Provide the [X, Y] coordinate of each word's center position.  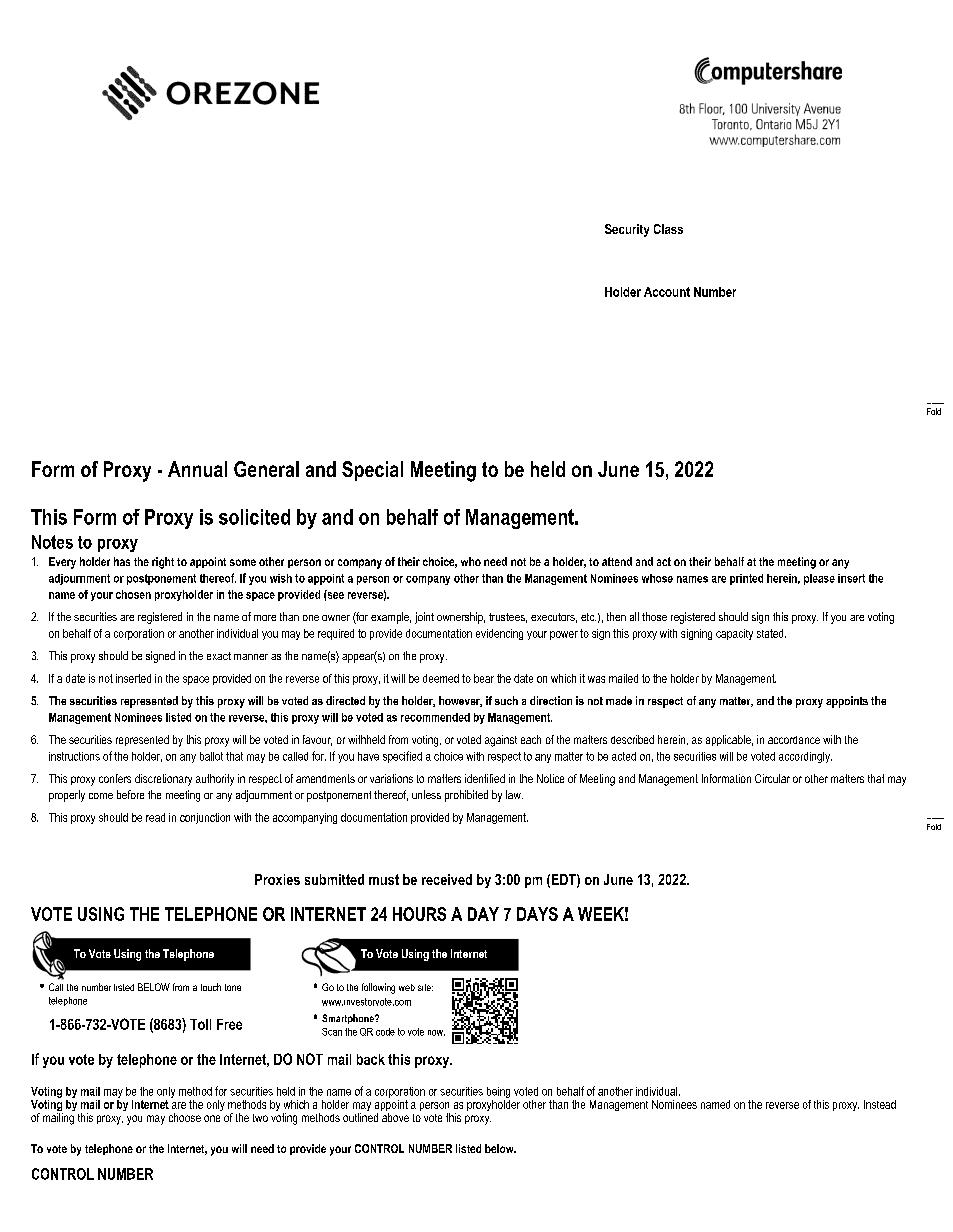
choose [185, 1117]
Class [668, 229]
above [395, 1117]
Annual [197, 469]
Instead [880, 1104]
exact [219, 656]
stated [771, 633]
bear [484, 678]
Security [627, 230]
